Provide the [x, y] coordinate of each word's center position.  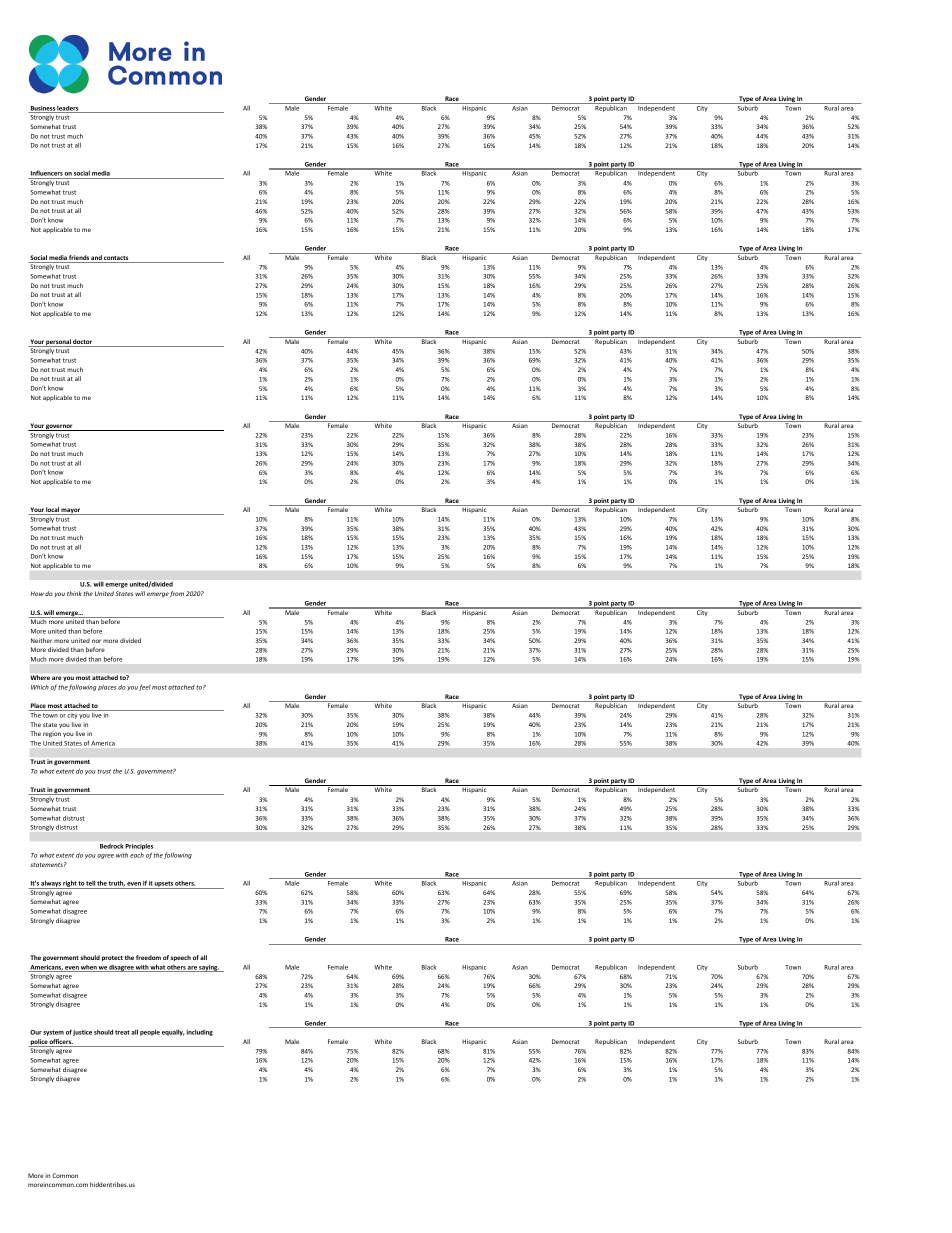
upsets [164, 885]
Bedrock [111, 846]
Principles [139, 847]
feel [145, 688]
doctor [83, 343]
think [74, 593]
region [52, 734]
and [96, 259]
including [200, 1032]
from [177, 594]
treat [122, 1032]
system [53, 1033]
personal [59, 343]
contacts [116, 259]
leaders [68, 109]
